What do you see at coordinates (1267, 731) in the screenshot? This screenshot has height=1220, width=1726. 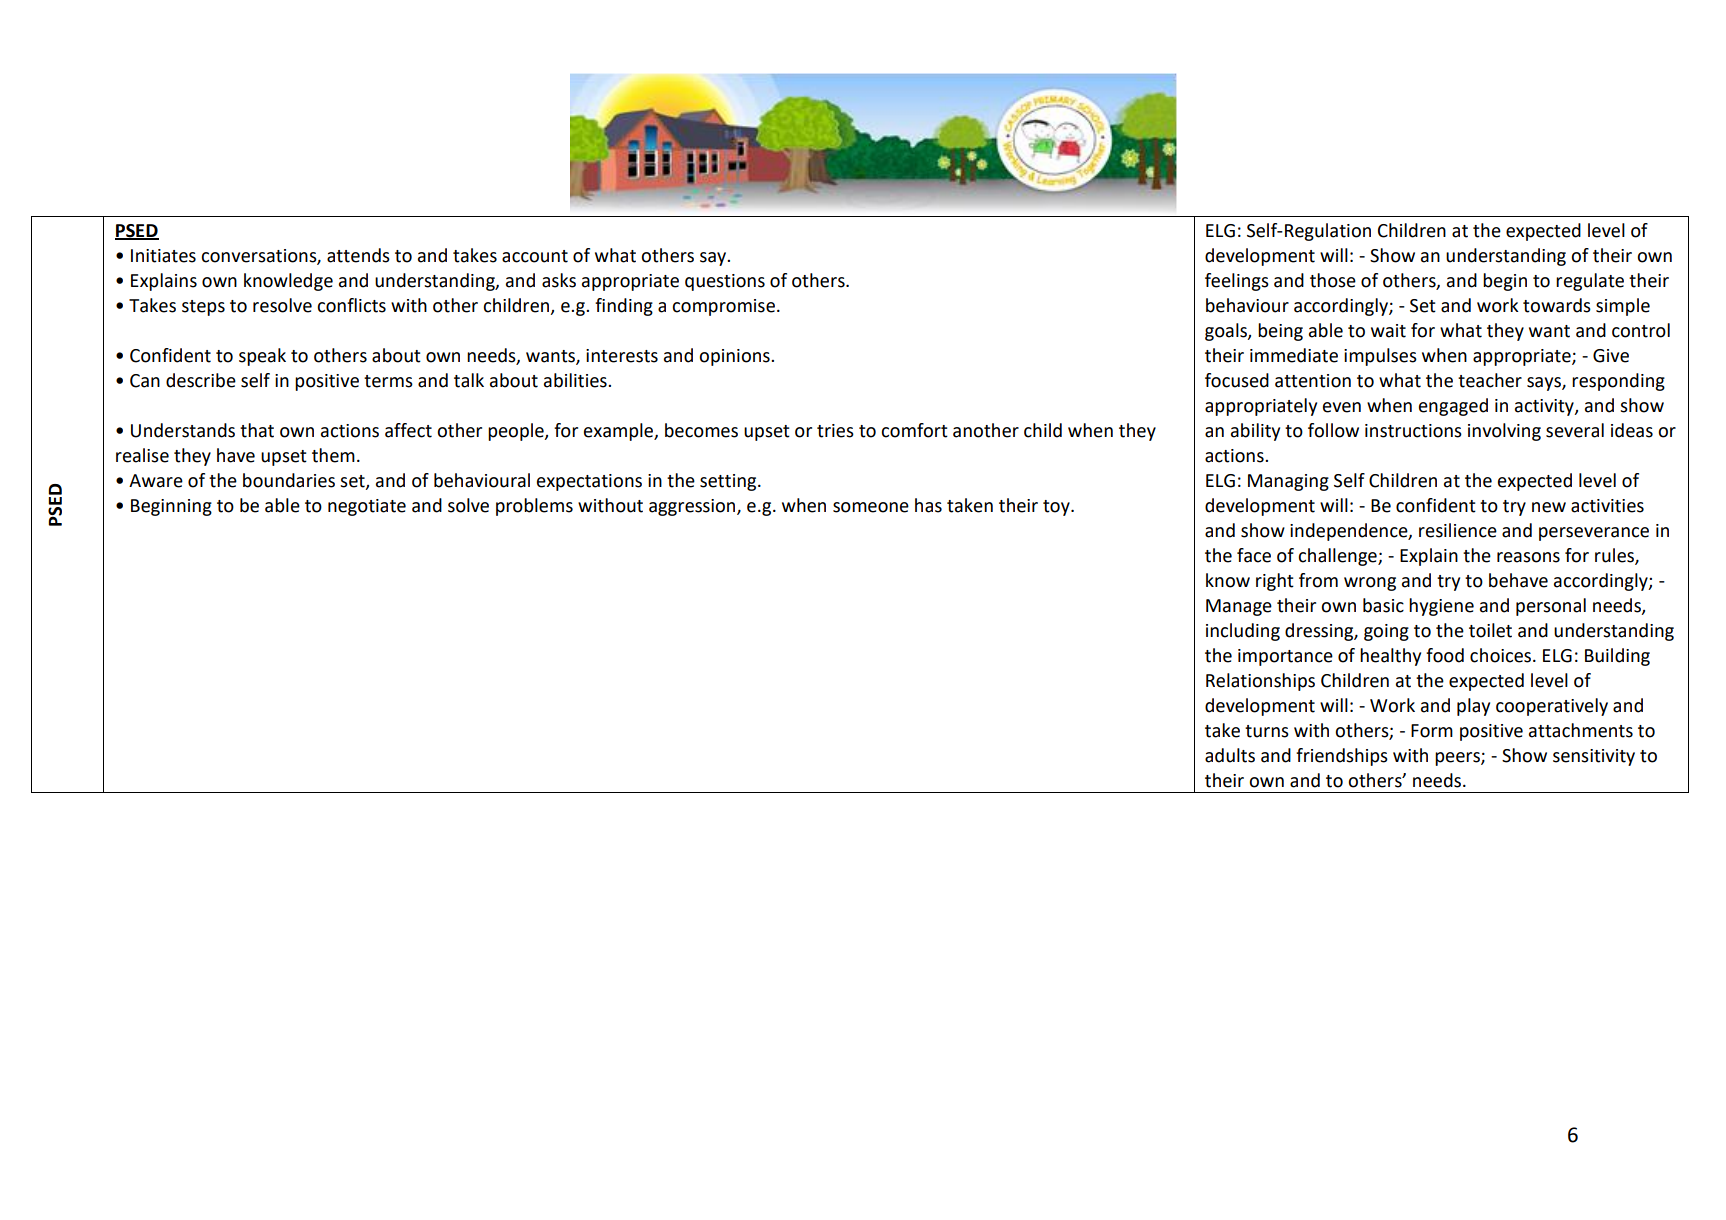 I see `turns` at bounding box center [1267, 731].
